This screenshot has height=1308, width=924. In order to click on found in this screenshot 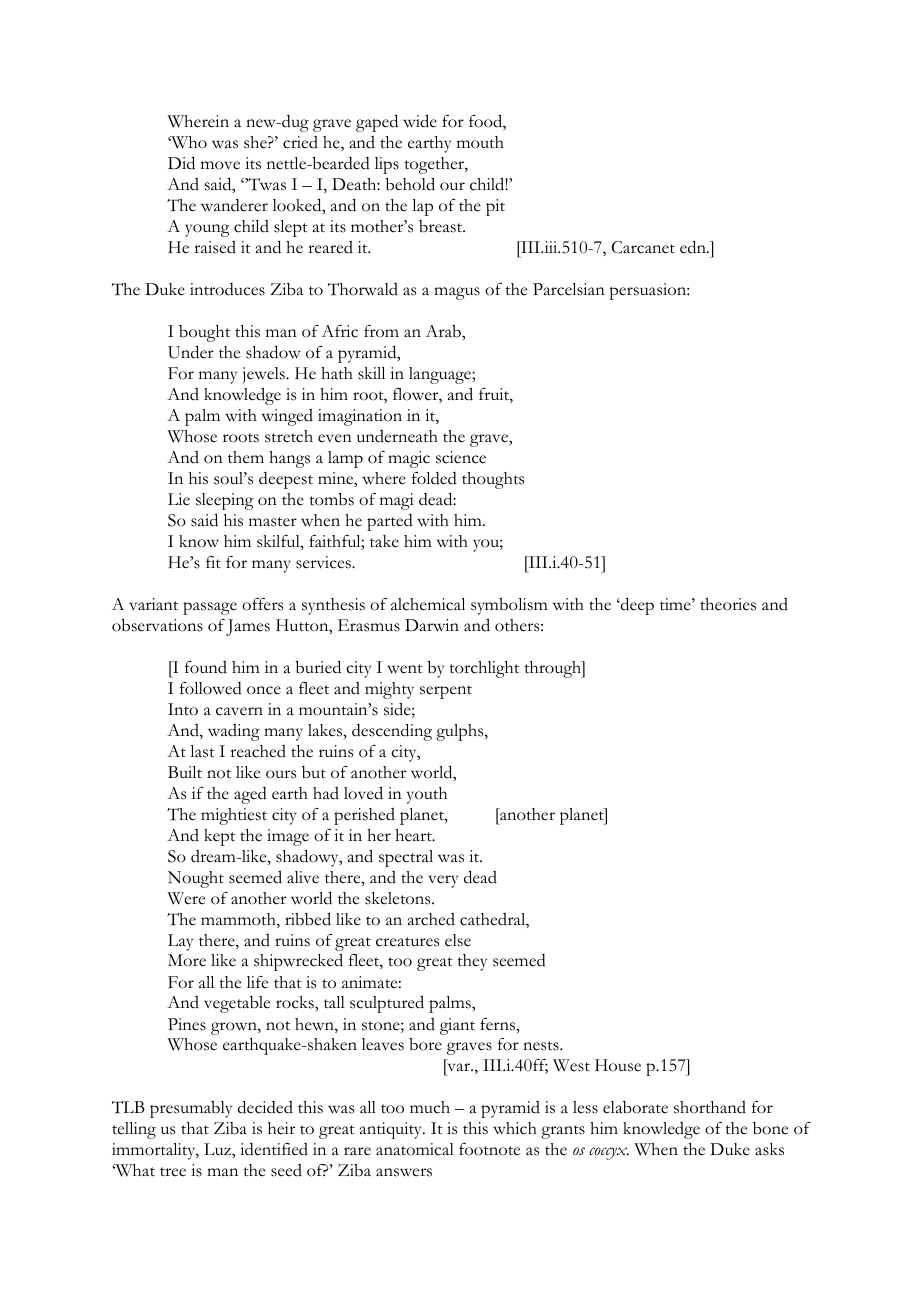, I will do `click(206, 667)`.
